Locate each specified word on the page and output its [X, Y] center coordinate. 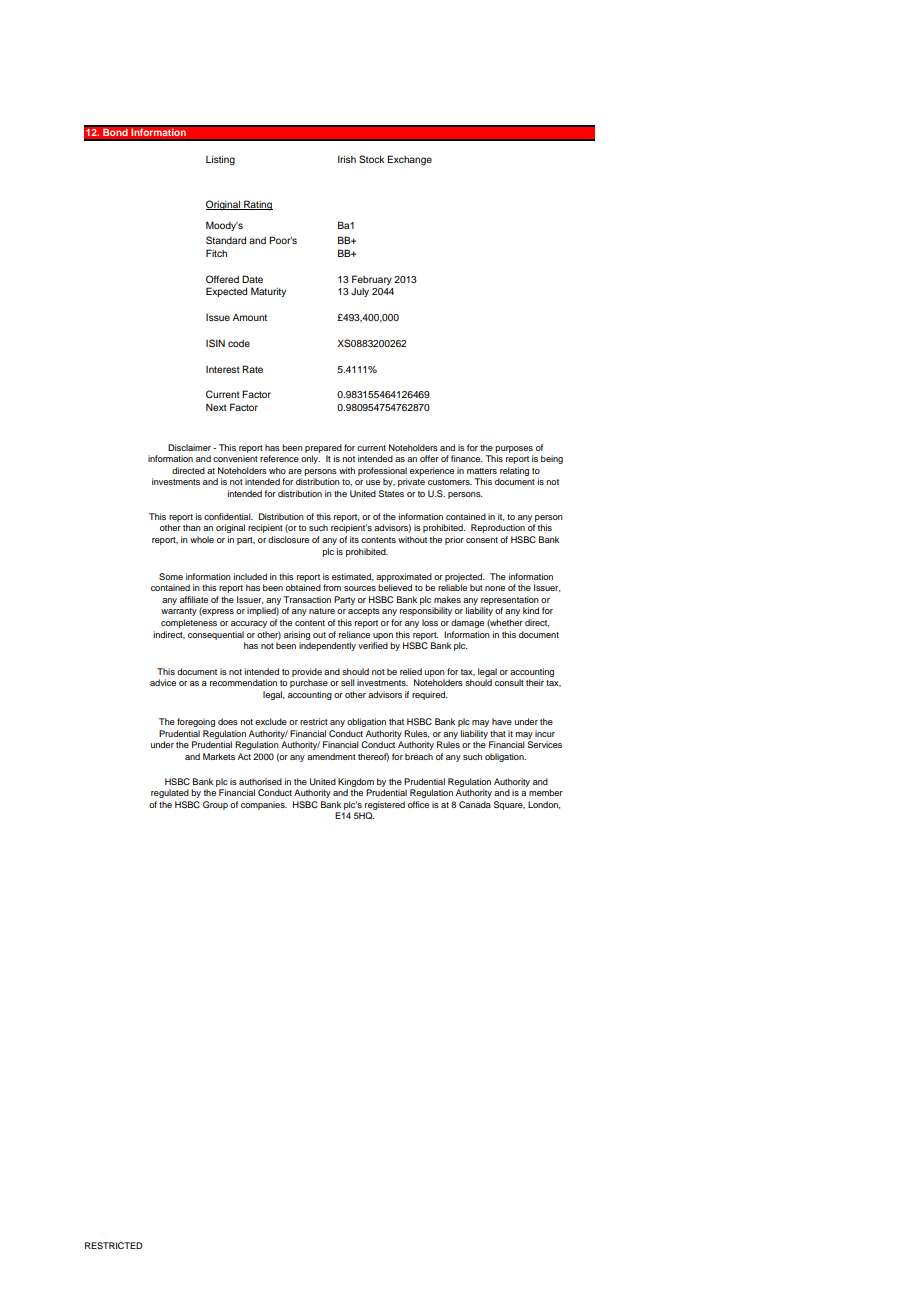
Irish [347, 159]
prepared [323, 448]
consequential [216, 635]
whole [202, 539]
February [372, 280]
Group [215, 805]
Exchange [409, 160]
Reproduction [498, 528]
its [354, 539]
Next [216, 407]
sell [348, 682]
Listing [220, 160]
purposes [514, 449]
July [360, 292]
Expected [226, 292]
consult [509, 682]
